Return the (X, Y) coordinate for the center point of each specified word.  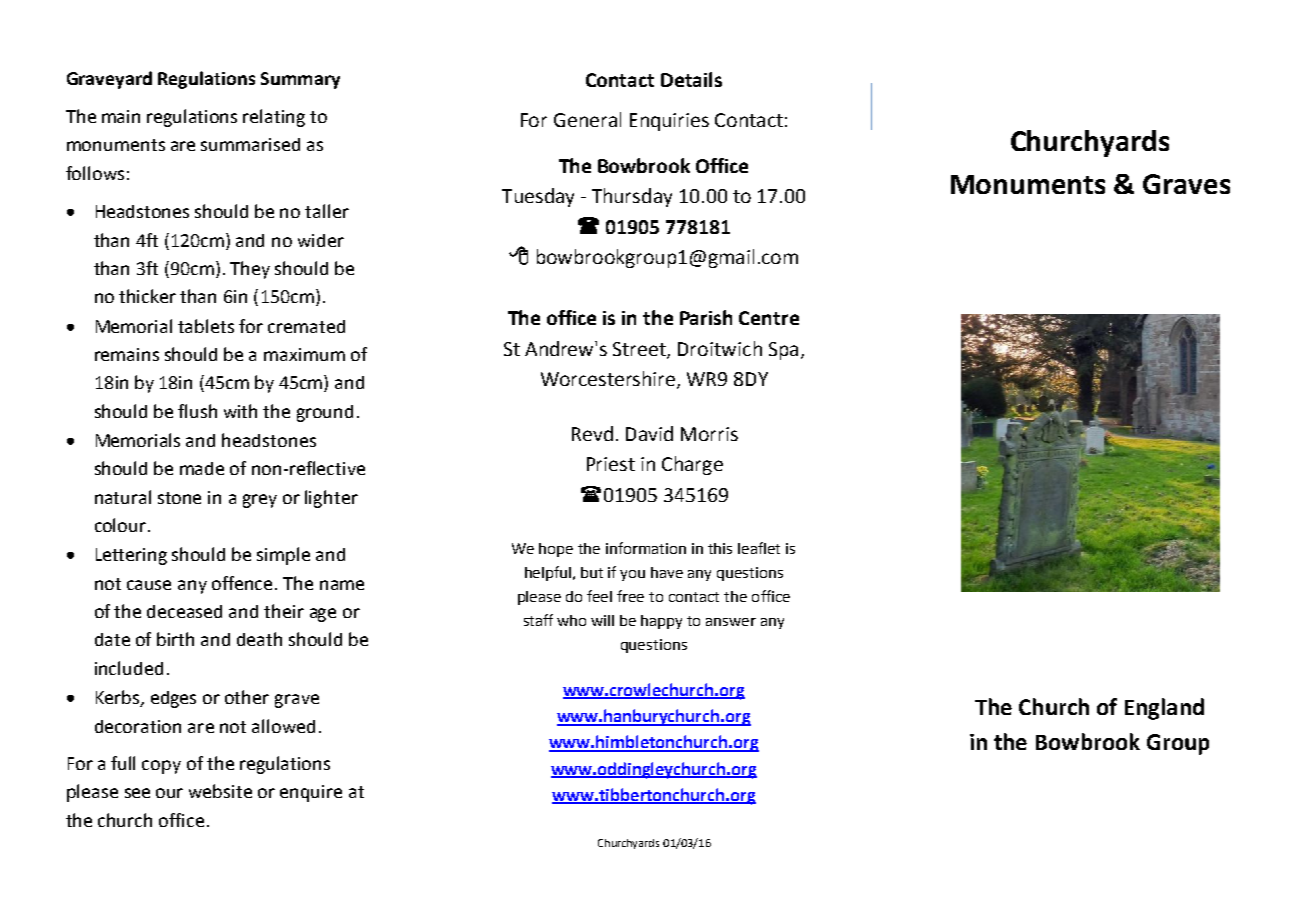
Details (691, 79)
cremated (306, 326)
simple (283, 556)
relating (274, 118)
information (646, 548)
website (220, 791)
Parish (706, 317)
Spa (783, 351)
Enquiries (669, 122)
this (720, 548)
